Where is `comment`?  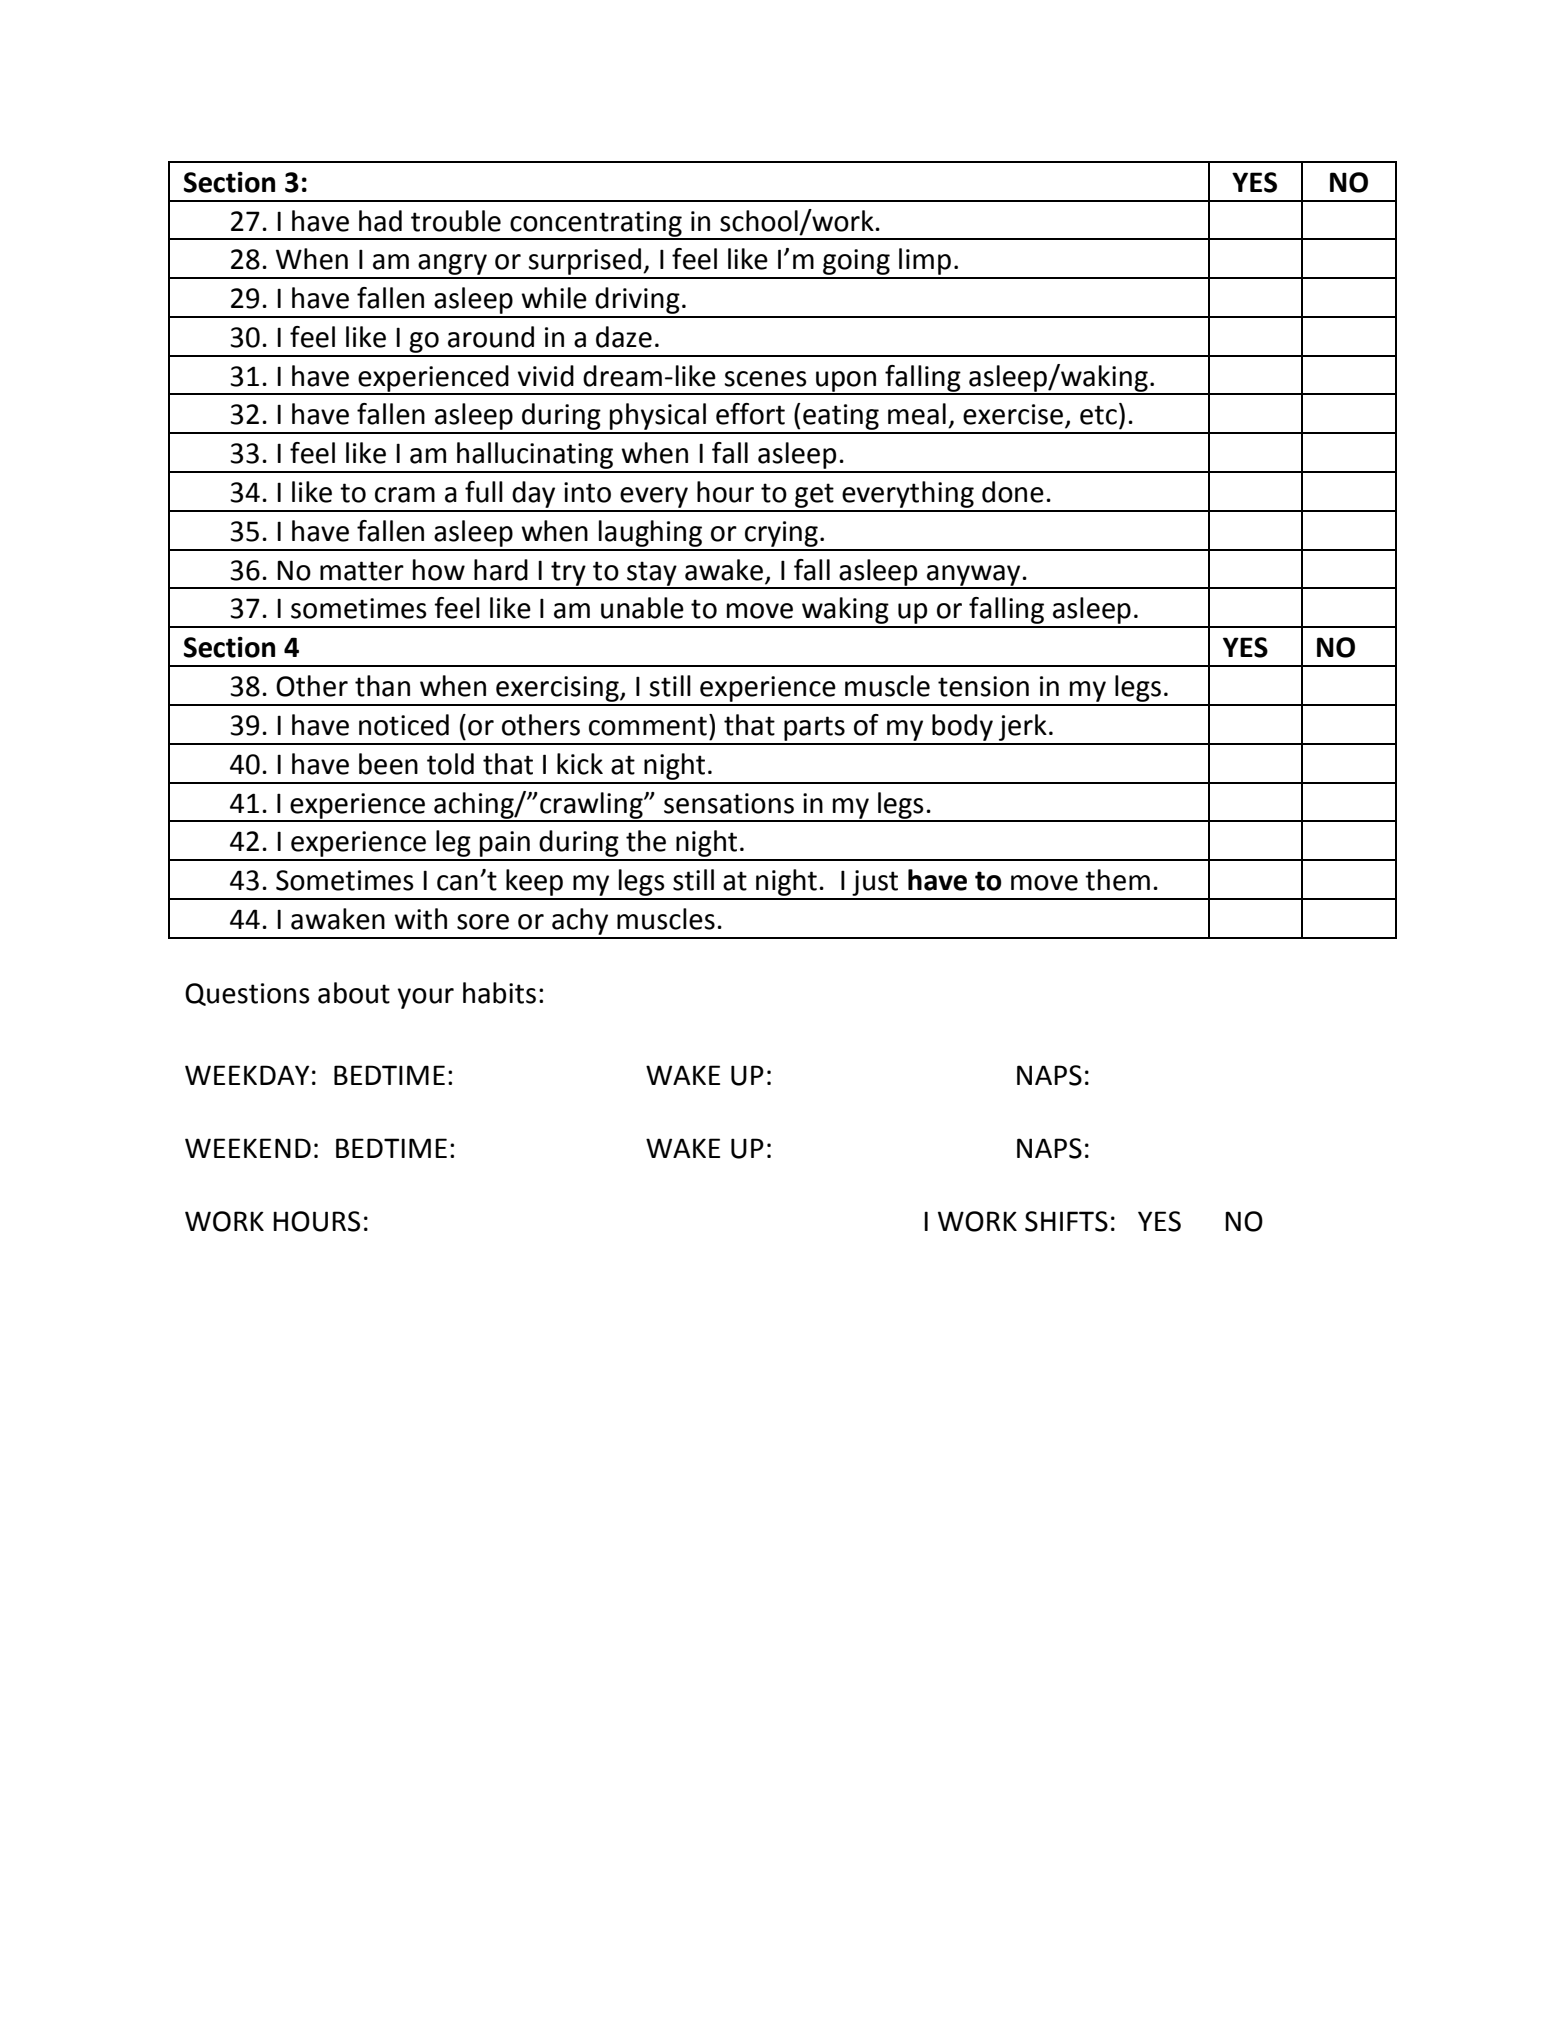 comment is located at coordinates (648, 726).
